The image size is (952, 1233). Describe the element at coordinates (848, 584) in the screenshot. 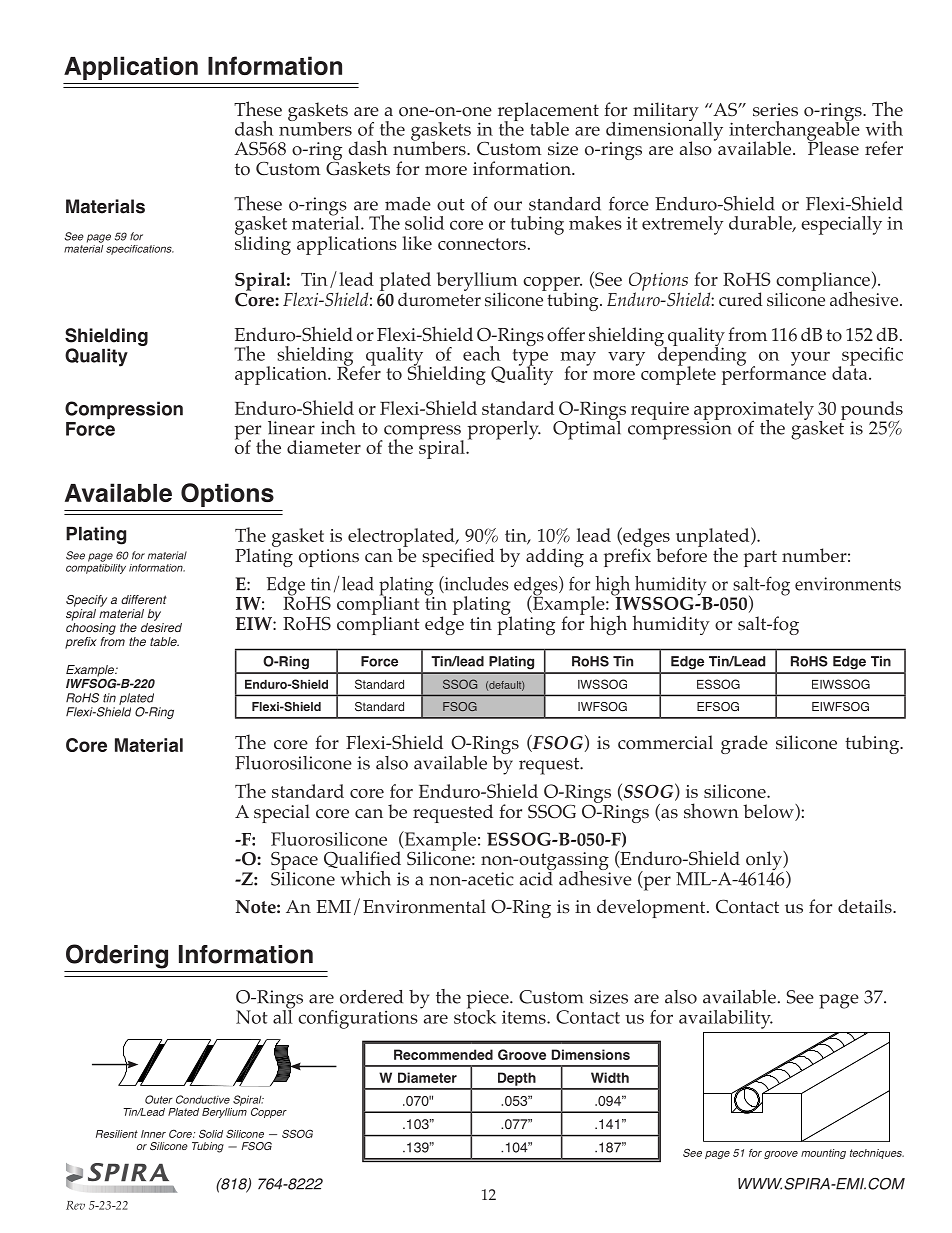

I see `environments` at that location.
